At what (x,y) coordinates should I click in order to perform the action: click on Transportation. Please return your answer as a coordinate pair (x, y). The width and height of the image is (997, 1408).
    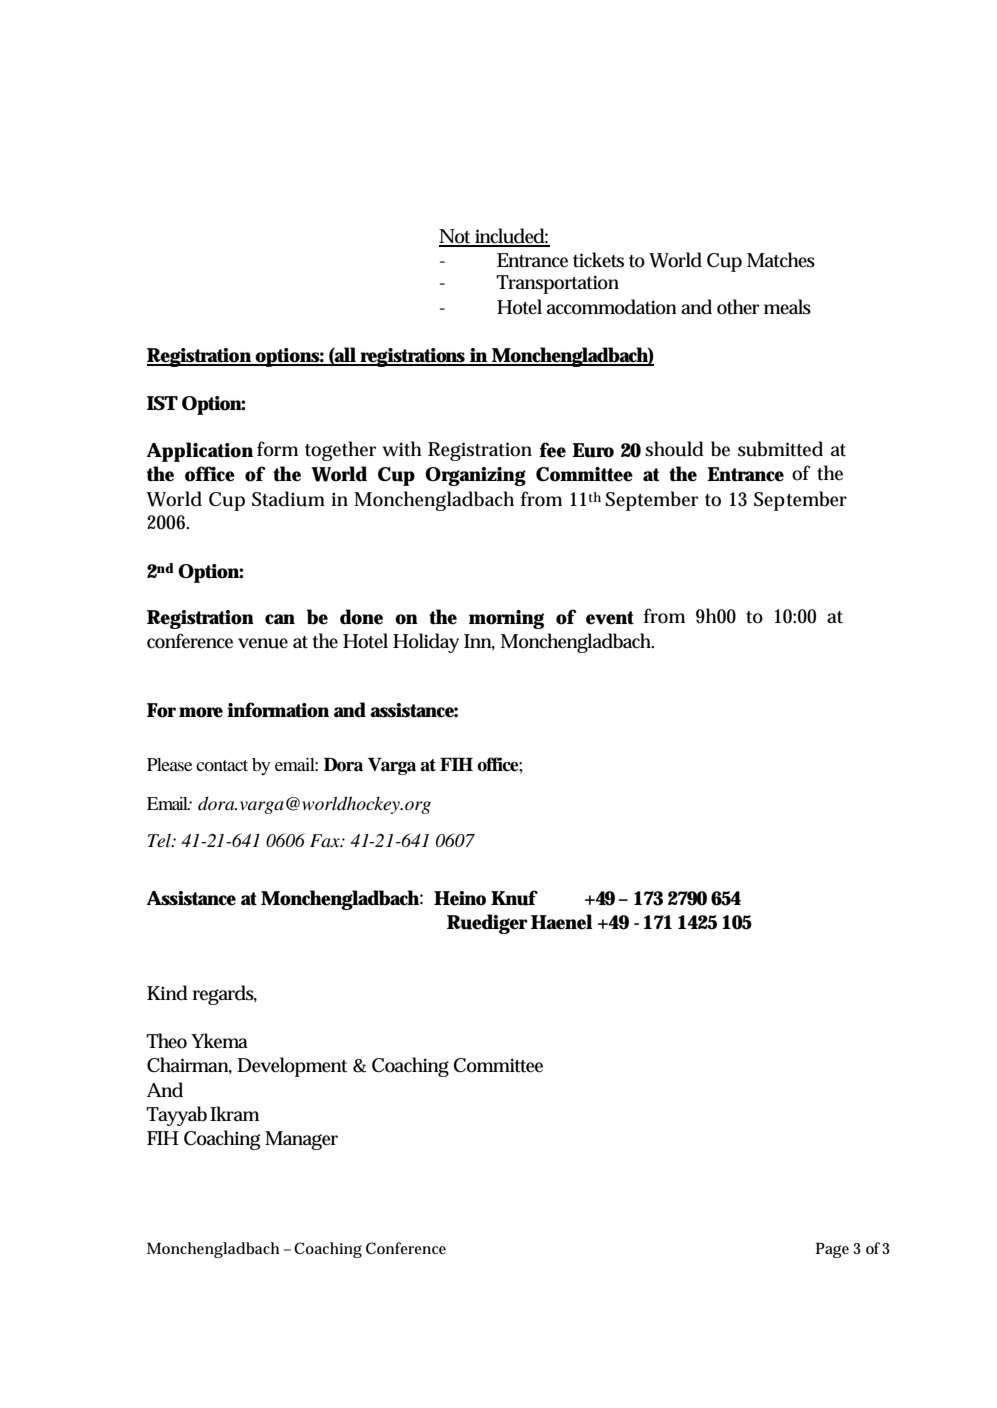
    Looking at the image, I should click on (557, 284).
